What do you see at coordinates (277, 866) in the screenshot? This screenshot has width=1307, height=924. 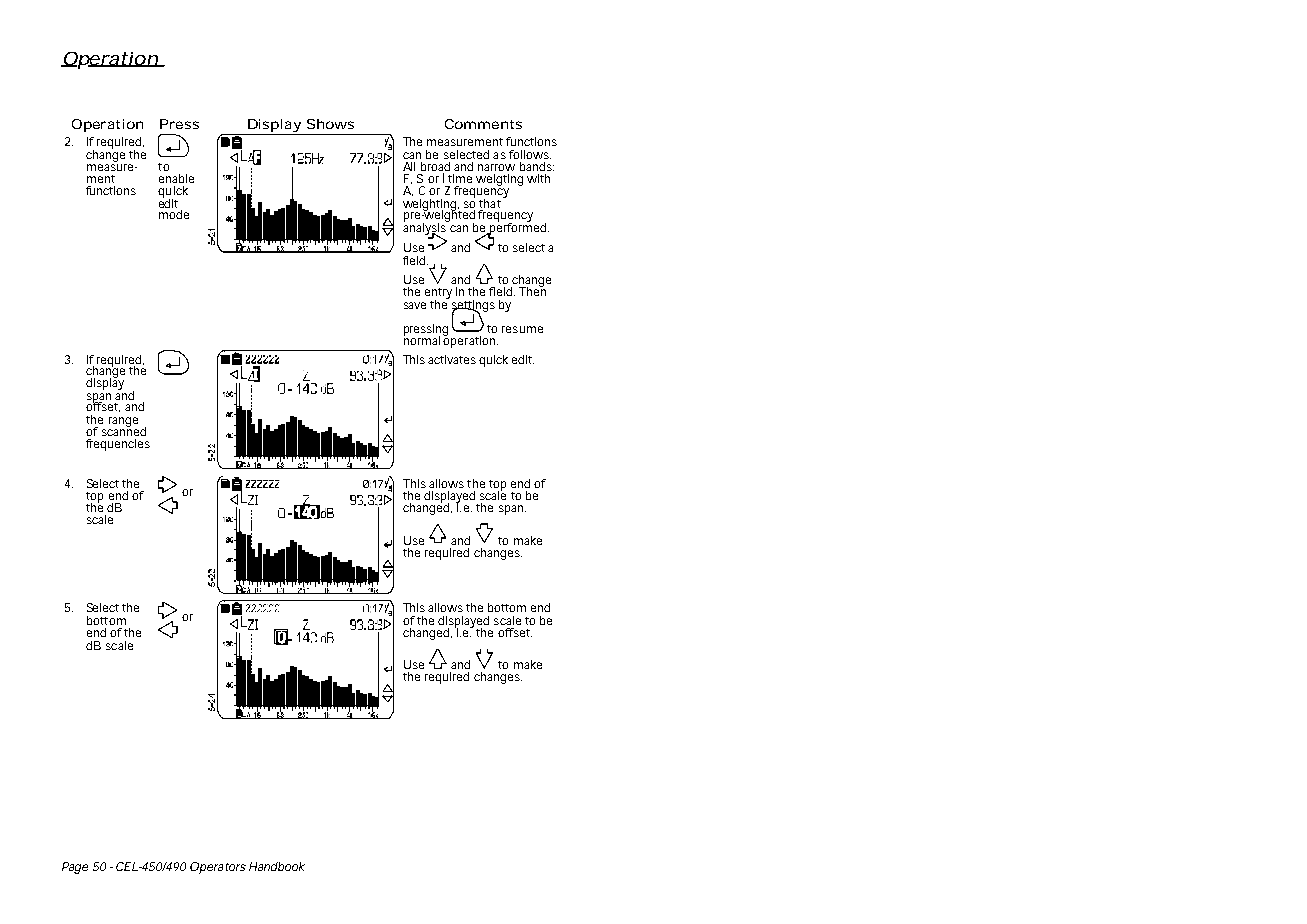 I see `Handbook` at bounding box center [277, 866].
